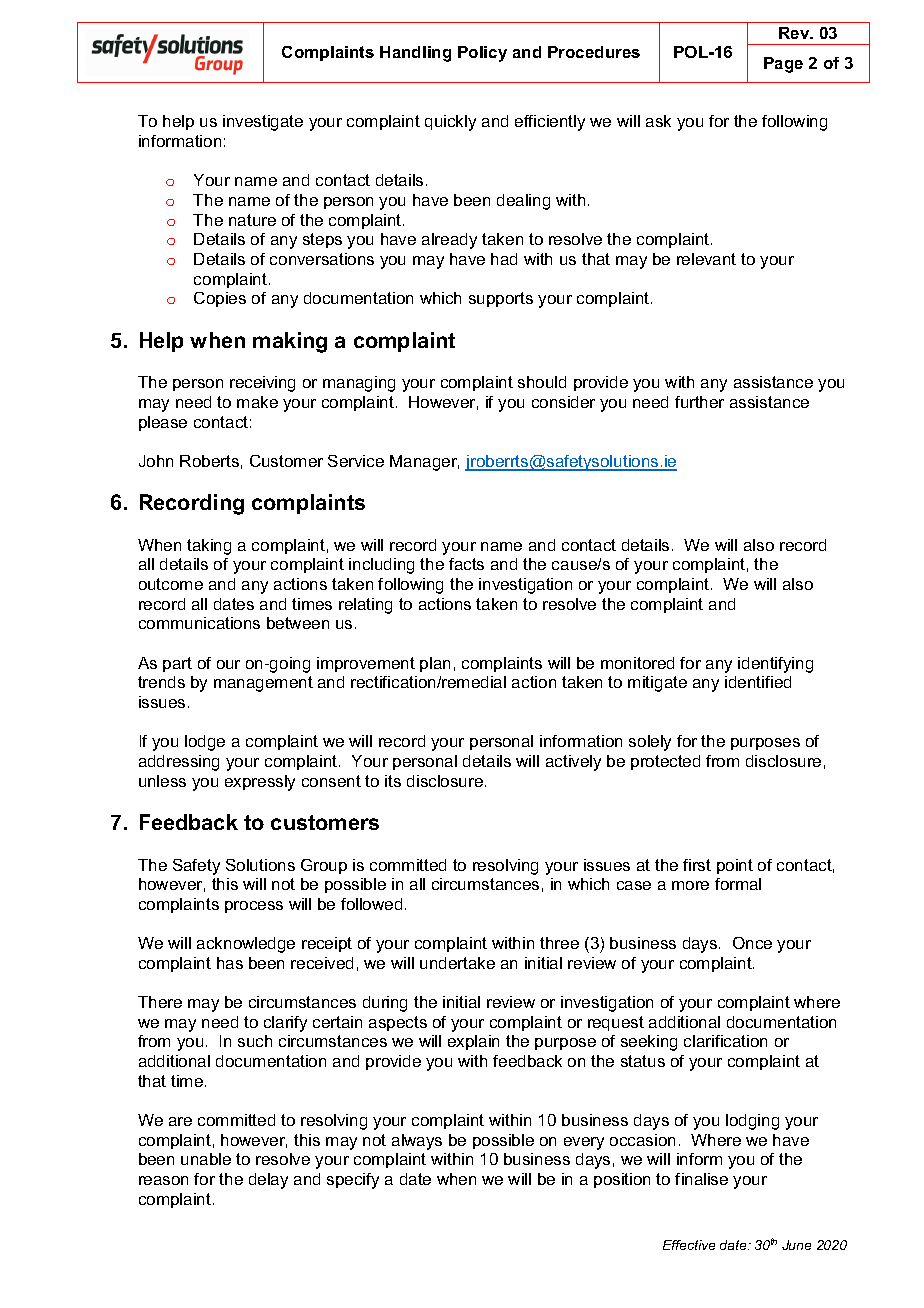 This image has width=924, height=1308. Describe the element at coordinates (263, 123) in the image. I see `investigate` at that location.
